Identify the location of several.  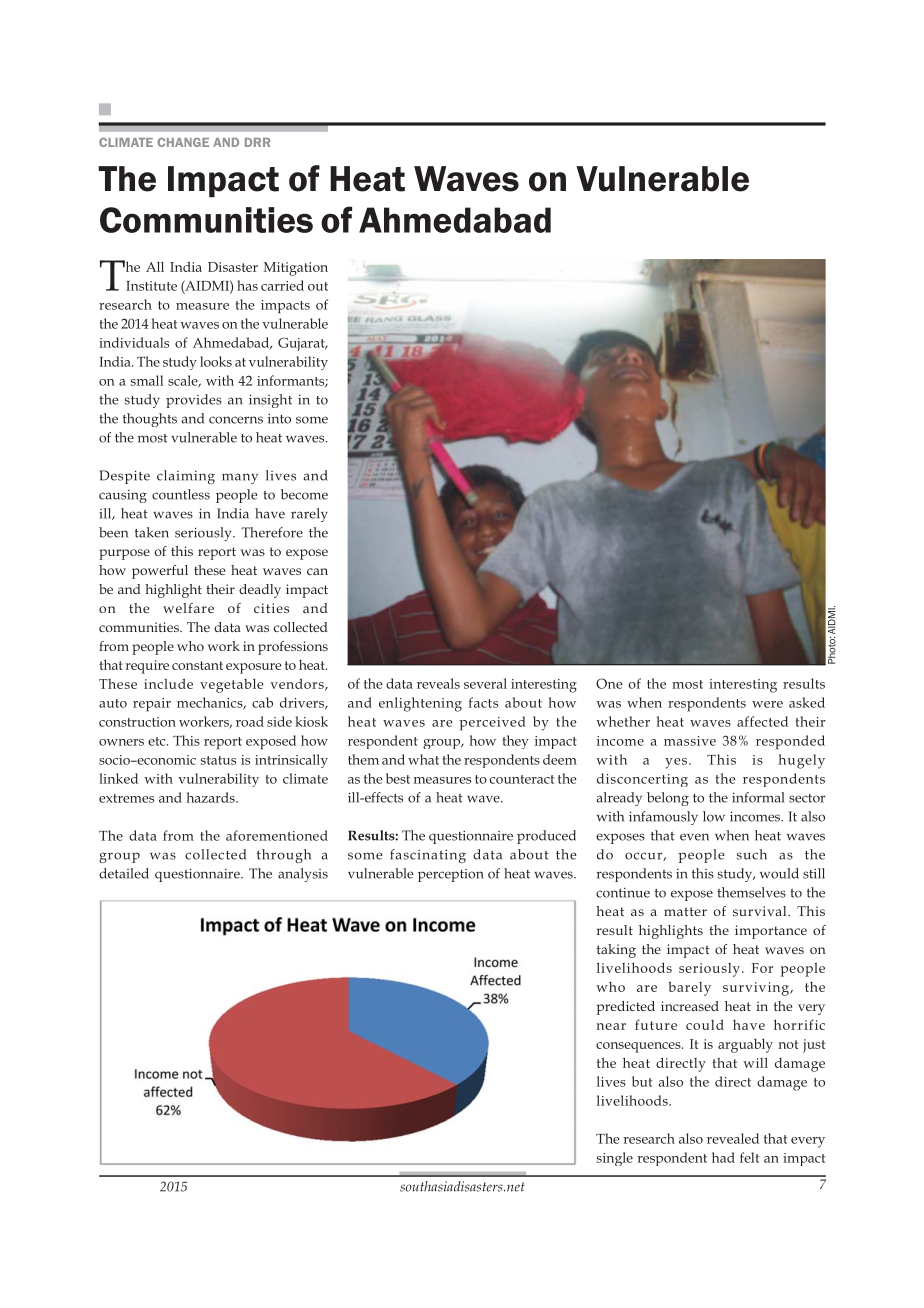
(485, 683).
